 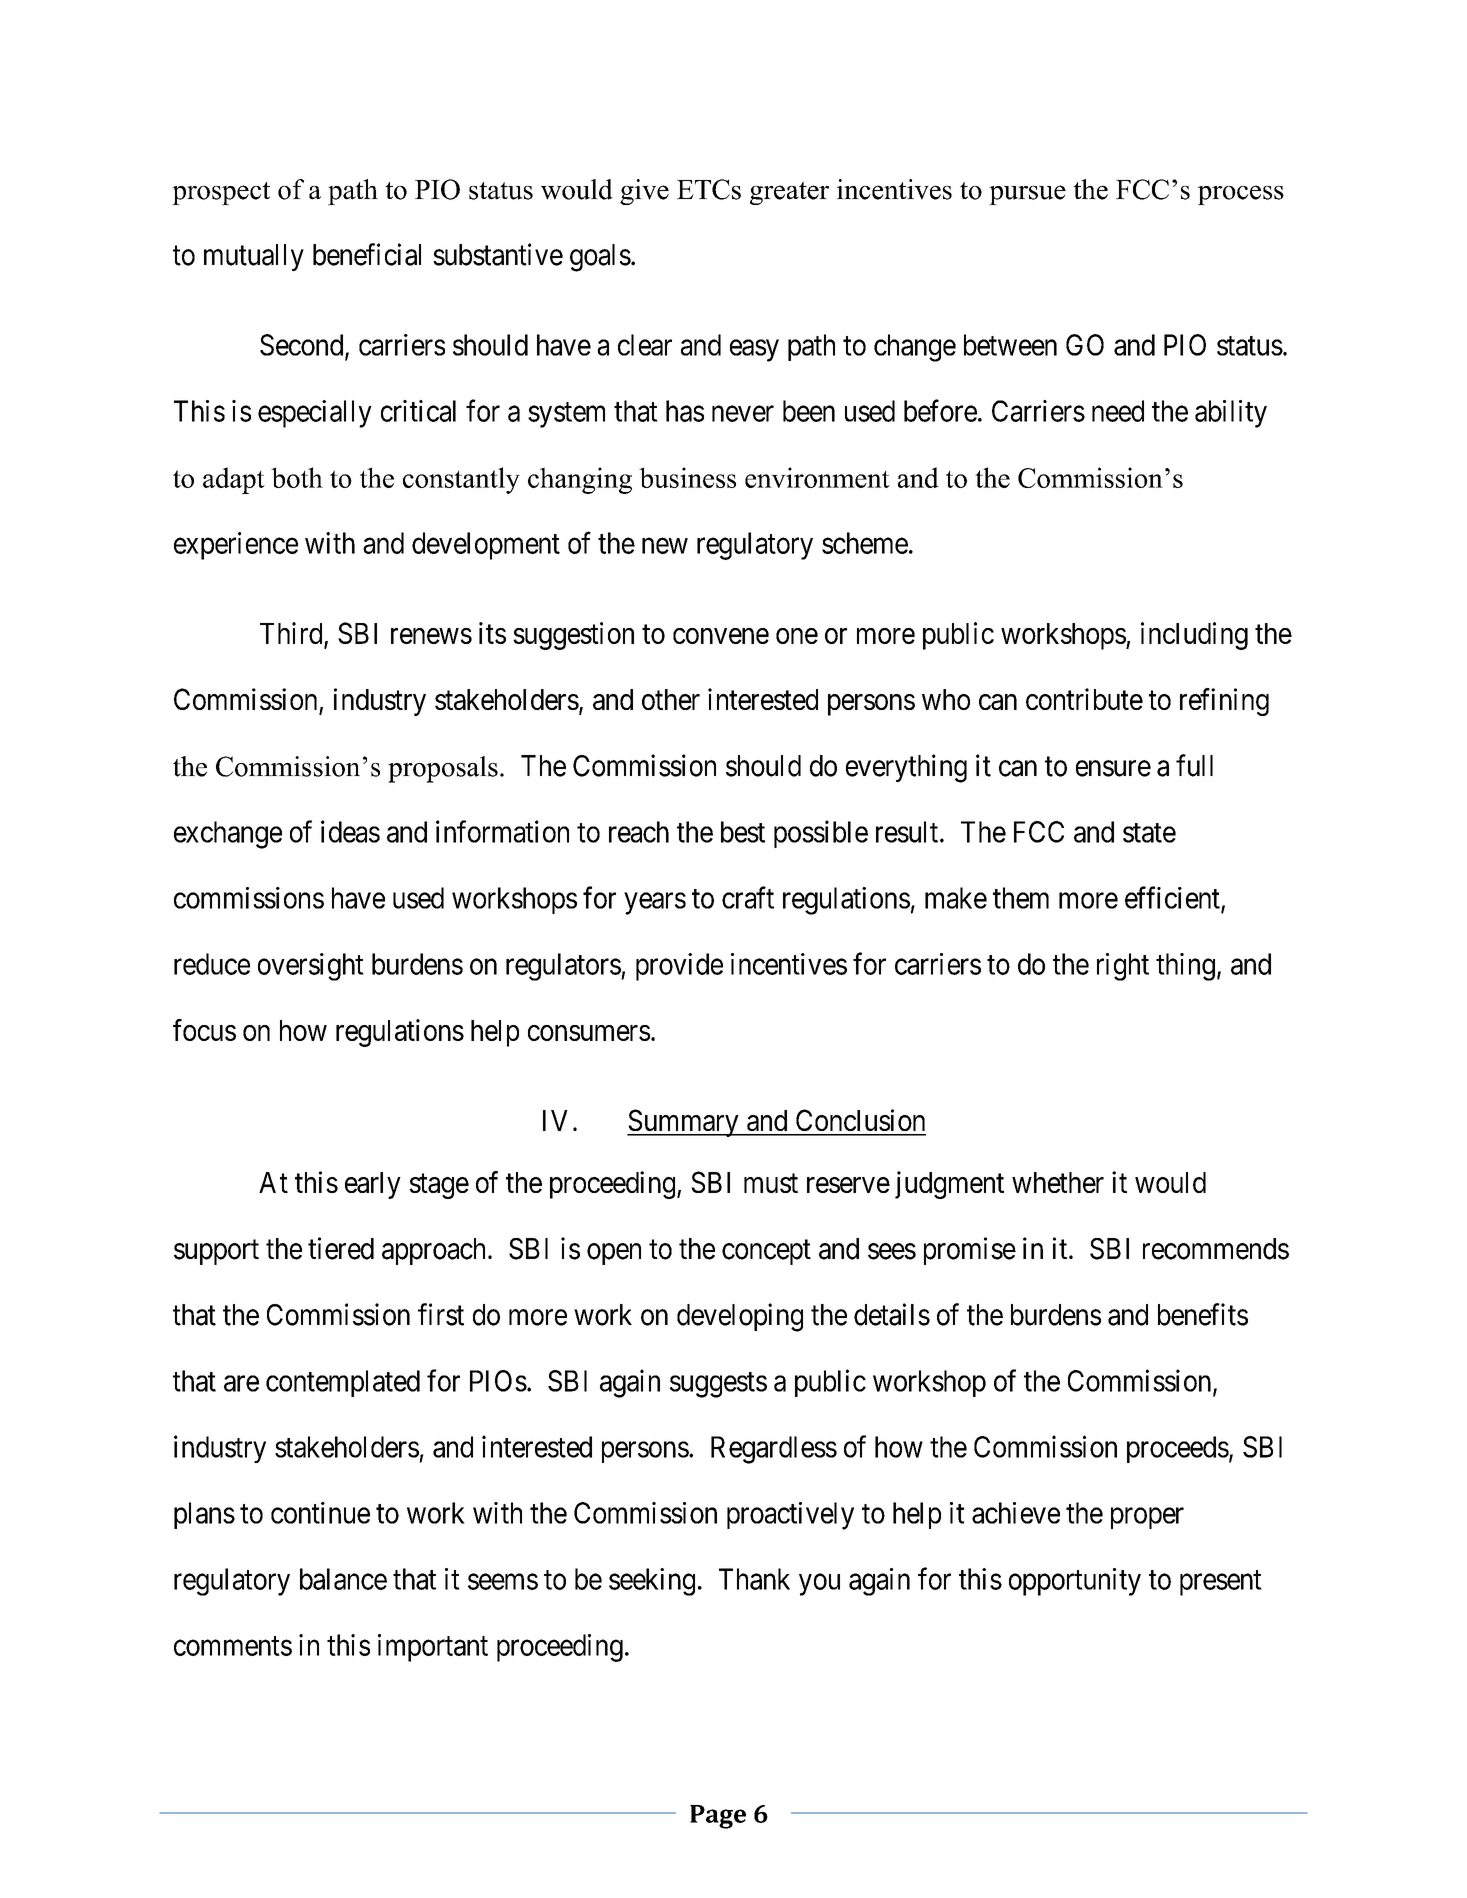 I want to click on important, so click(x=433, y=1648).
